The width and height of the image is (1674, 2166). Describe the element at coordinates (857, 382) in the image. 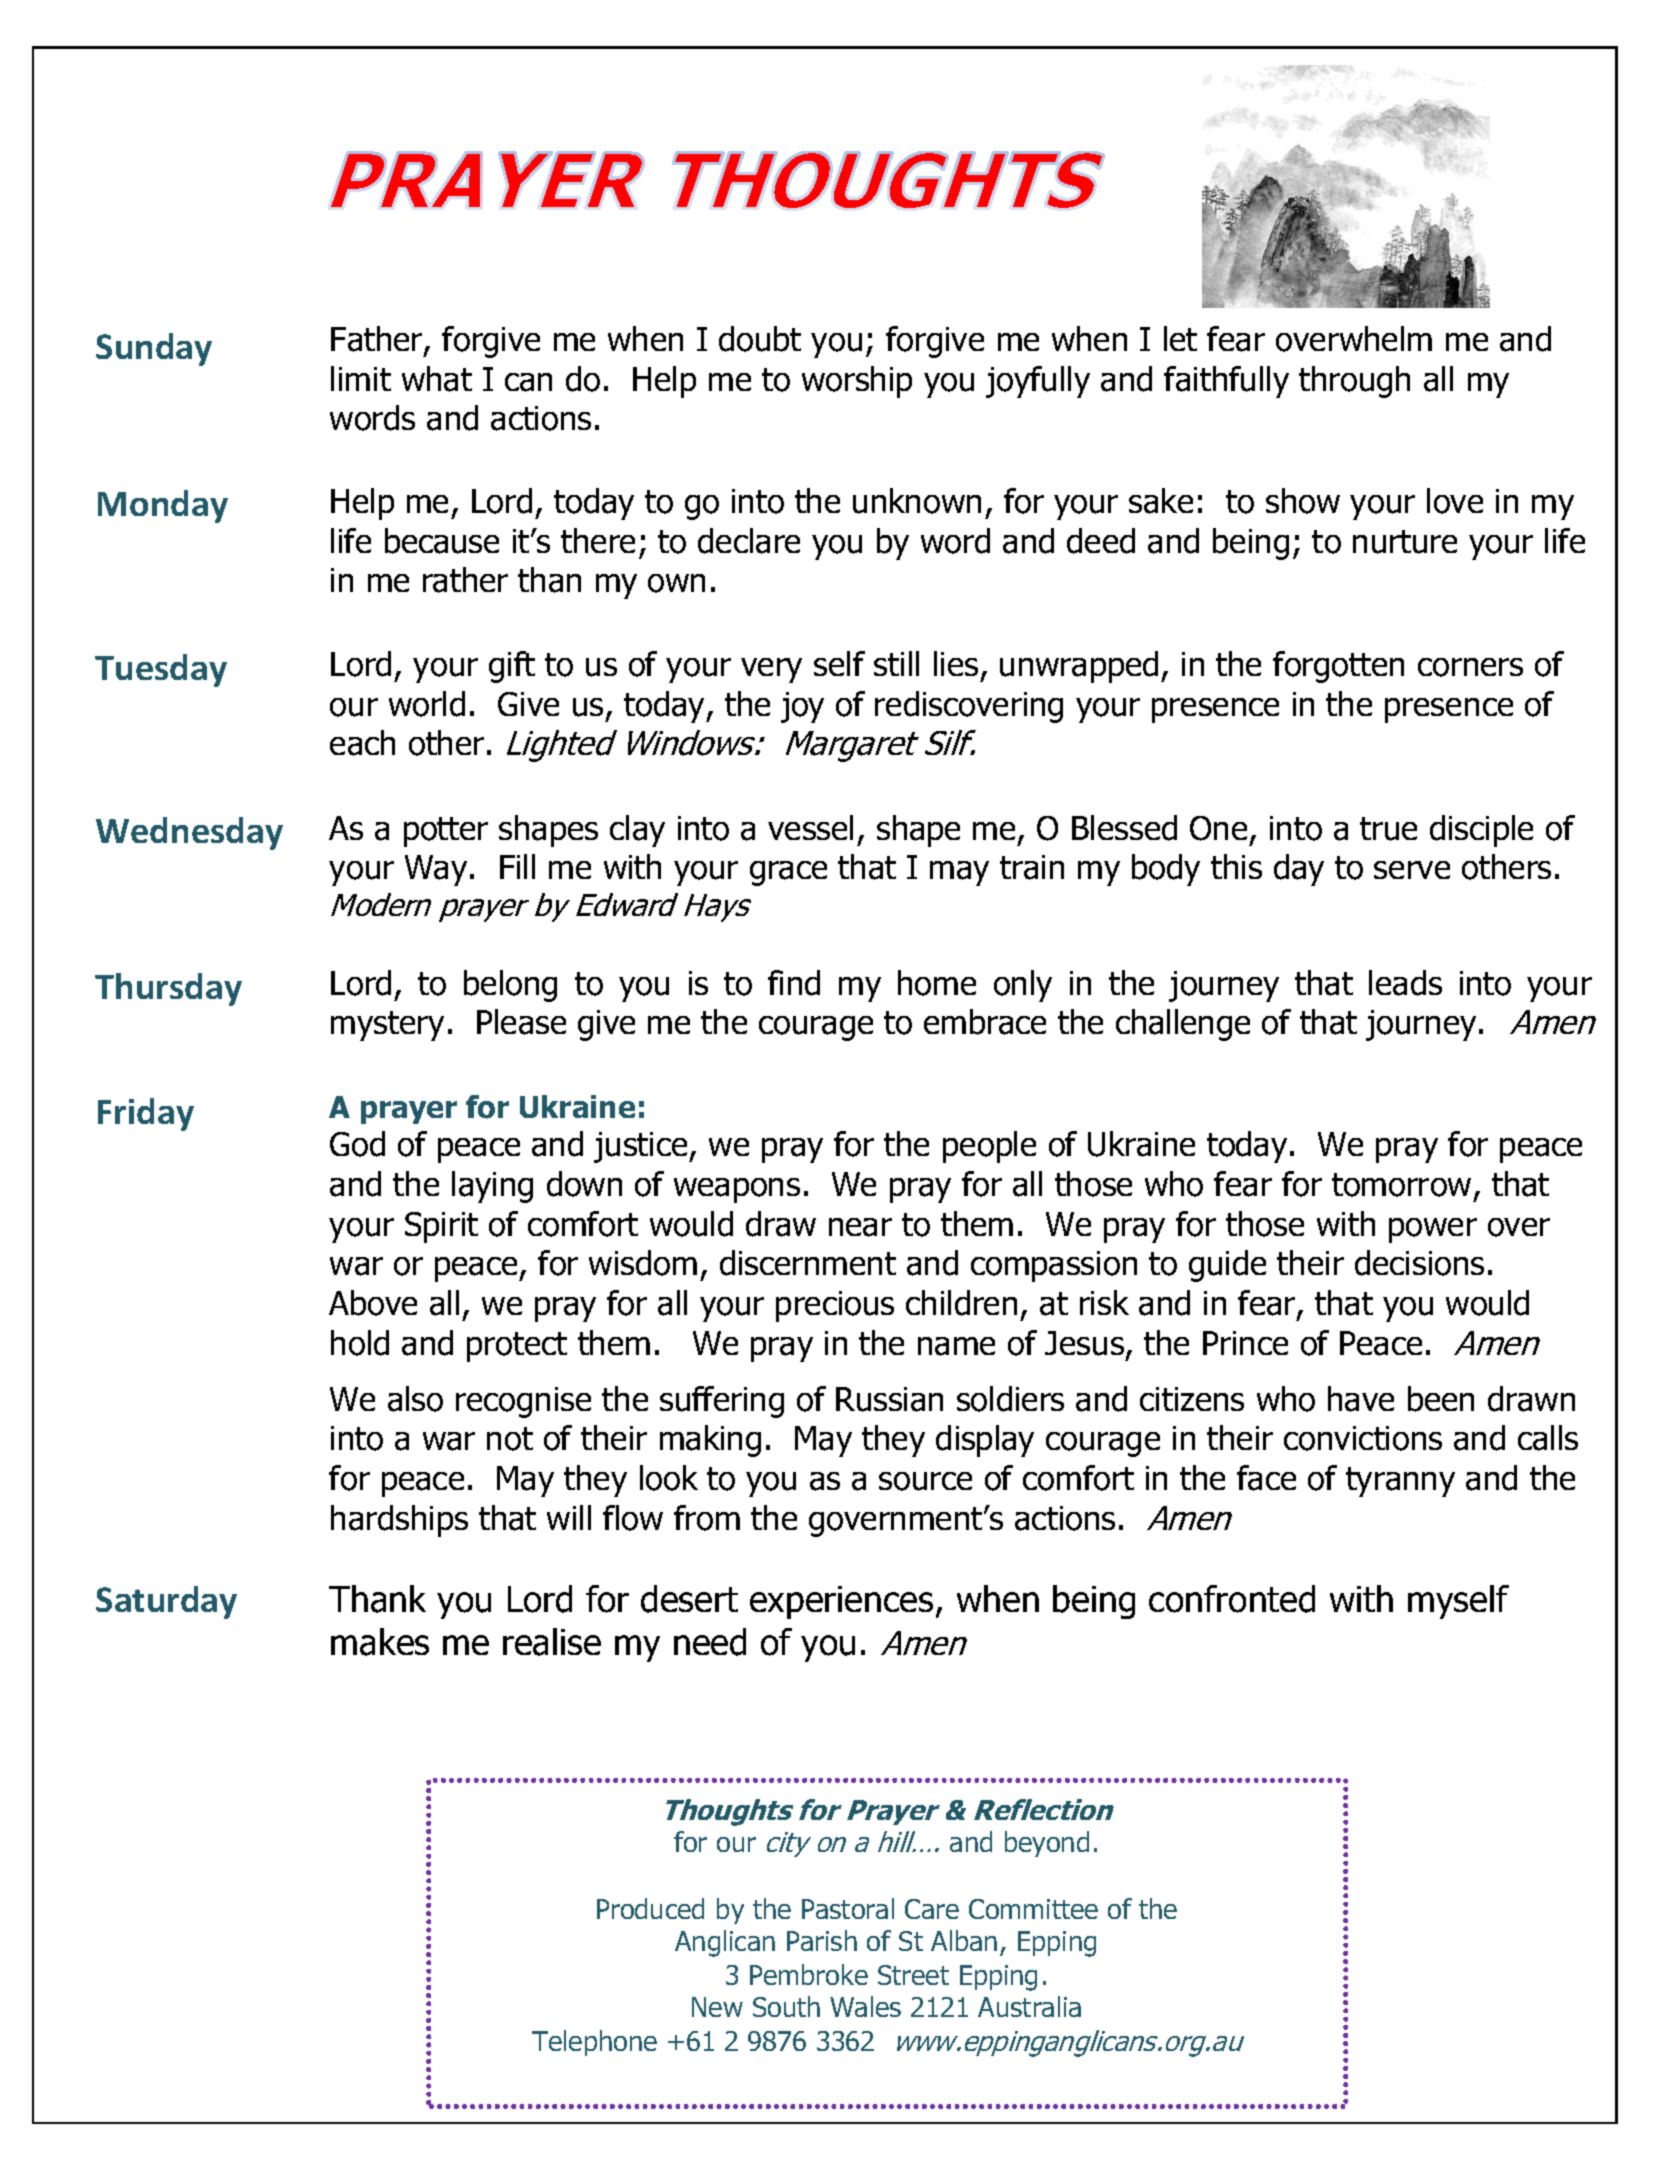

I see `worship` at that location.
